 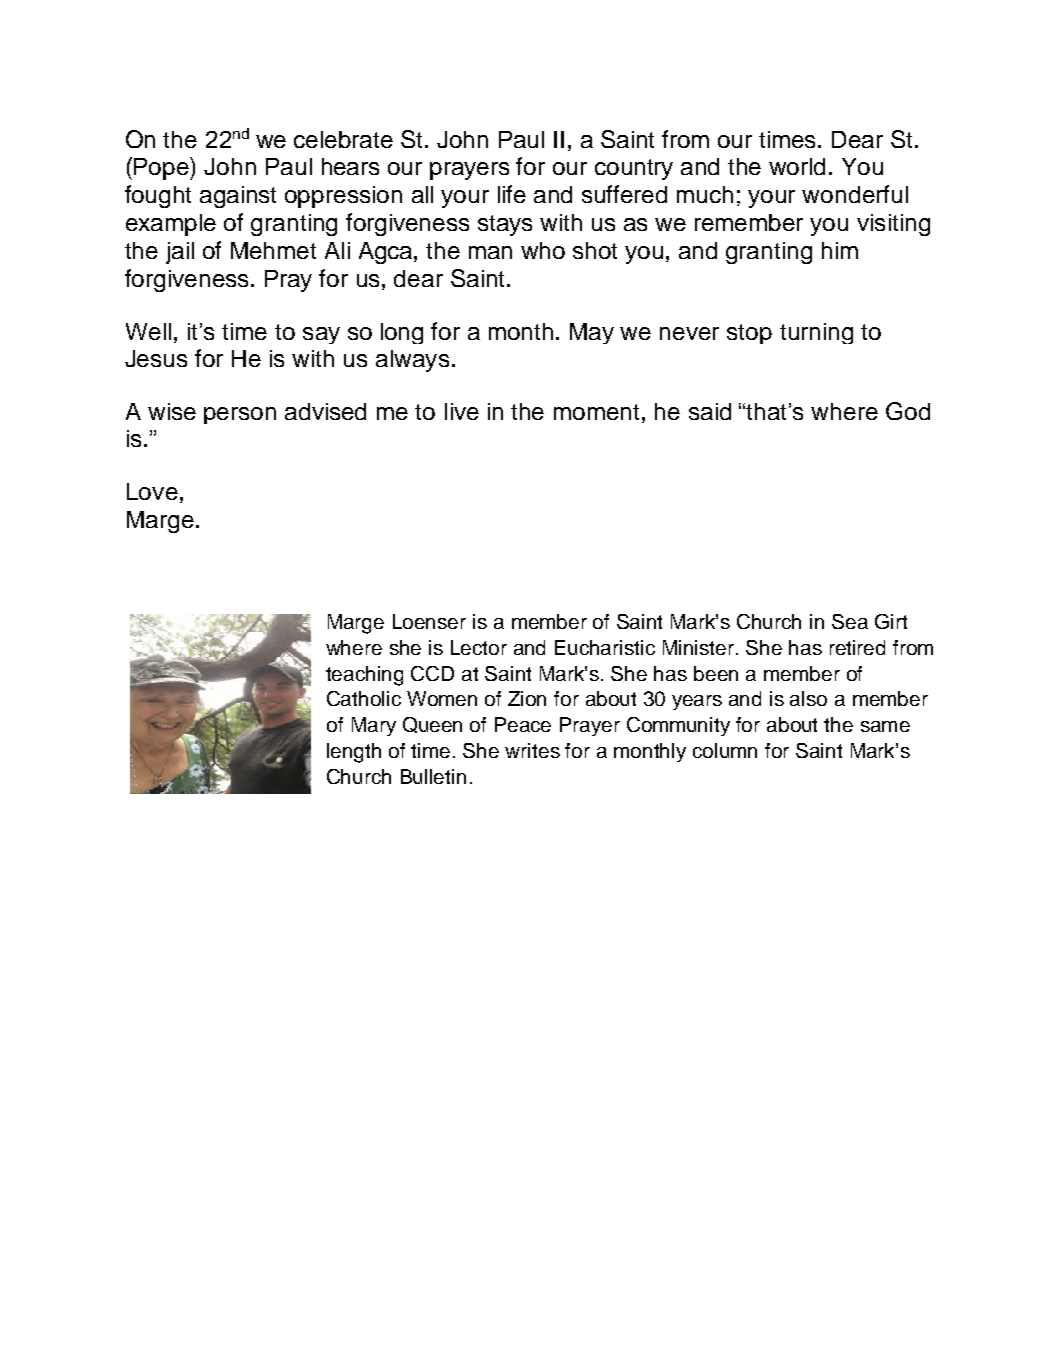 What do you see at coordinates (238, 197) in the screenshot?
I see `against` at bounding box center [238, 197].
